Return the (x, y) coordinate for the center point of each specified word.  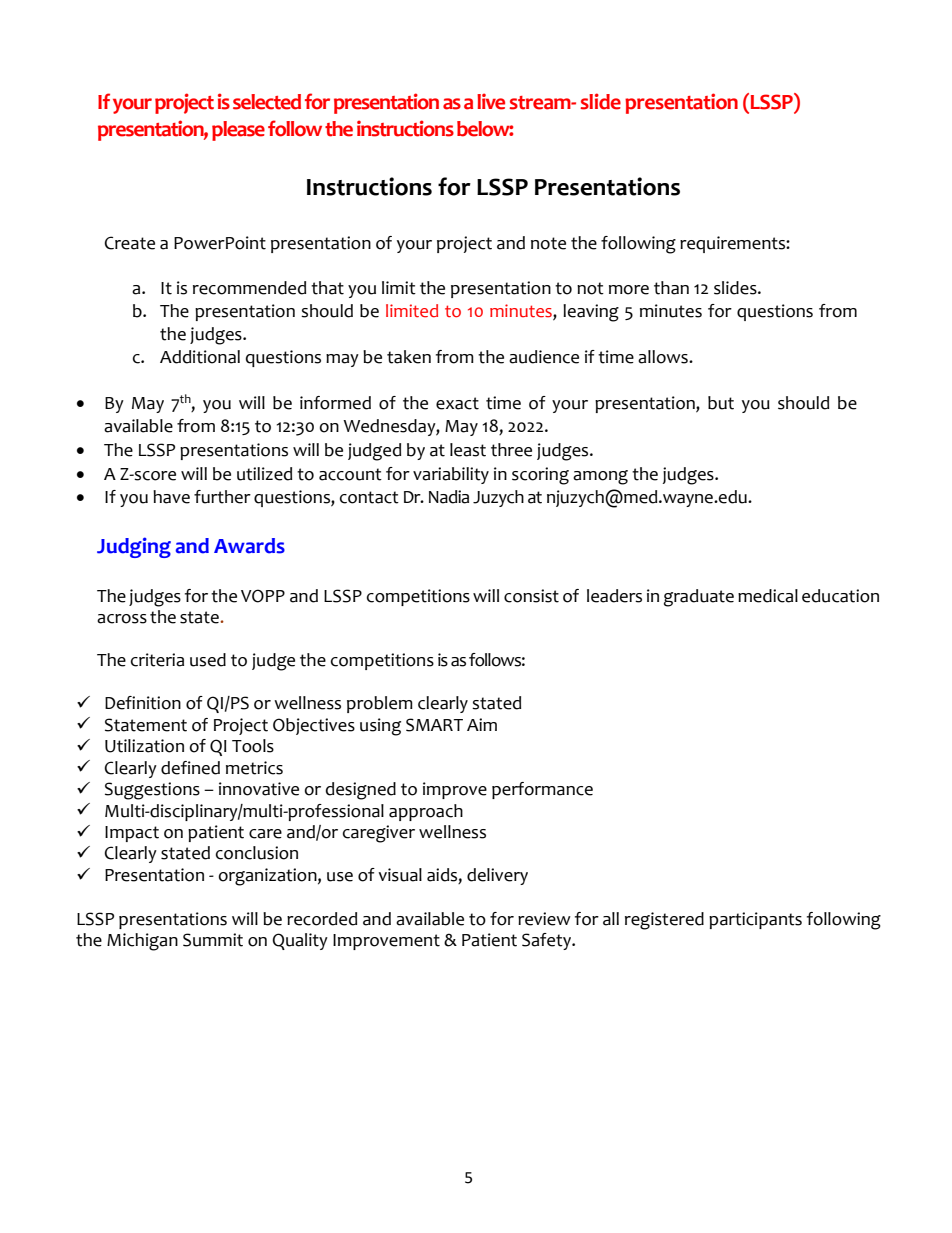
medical (768, 596)
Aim (482, 724)
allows (664, 357)
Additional (200, 357)
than (671, 288)
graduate (699, 598)
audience (544, 357)
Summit (213, 940)
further (222, 497)
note (548, 243)
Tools (253, 746)
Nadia (449, 497)
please (238, 131)
